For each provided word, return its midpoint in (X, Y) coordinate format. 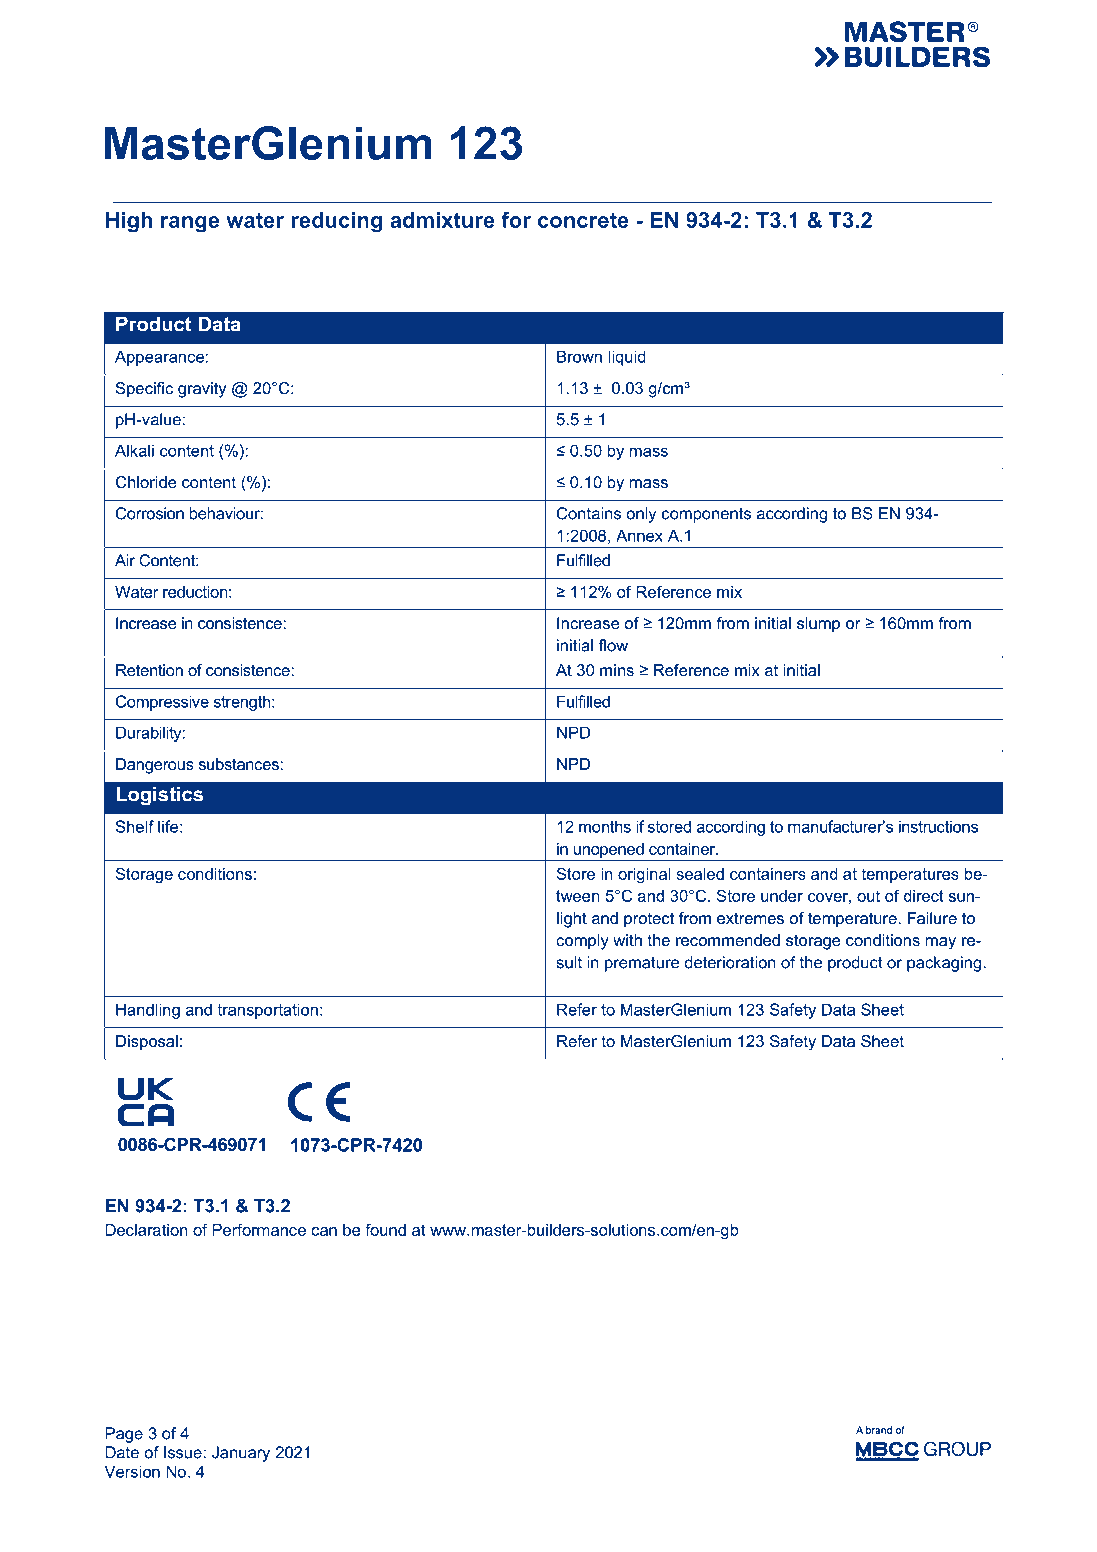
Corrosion (150, 513)
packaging (944, 964)
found (385, 1229)
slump (818, 625)
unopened (609, 850)
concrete (583, 220)
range (190, 224)
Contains (589, 513)
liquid (627, 358)
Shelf (135, 826)
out (868, 896)
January (241, 1454)
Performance (259, 1229)
